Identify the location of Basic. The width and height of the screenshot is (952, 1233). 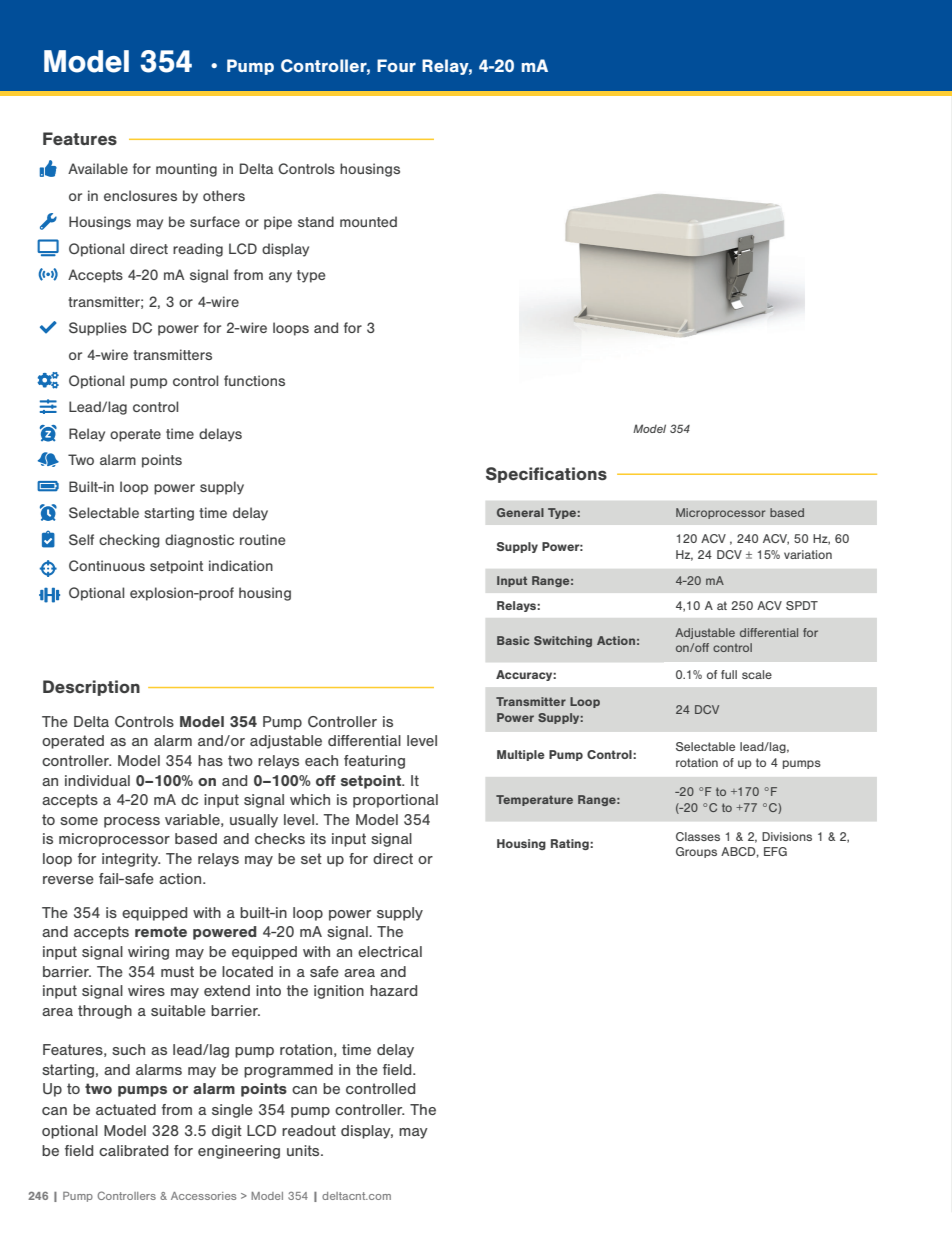
(513, 640).
